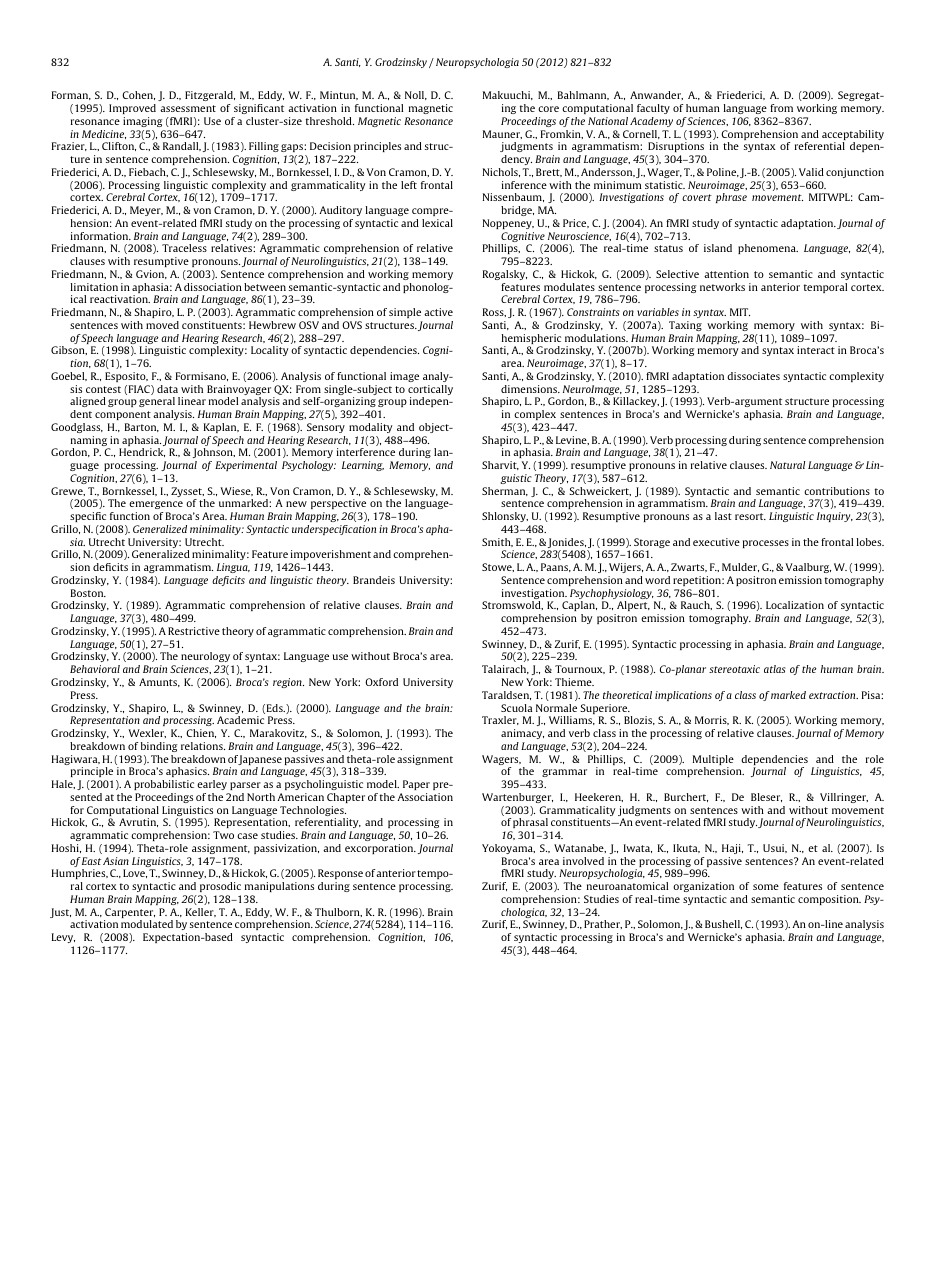 This screenshot has height=1270, width=952. I want to click on acceptability, so click(853, 136).
